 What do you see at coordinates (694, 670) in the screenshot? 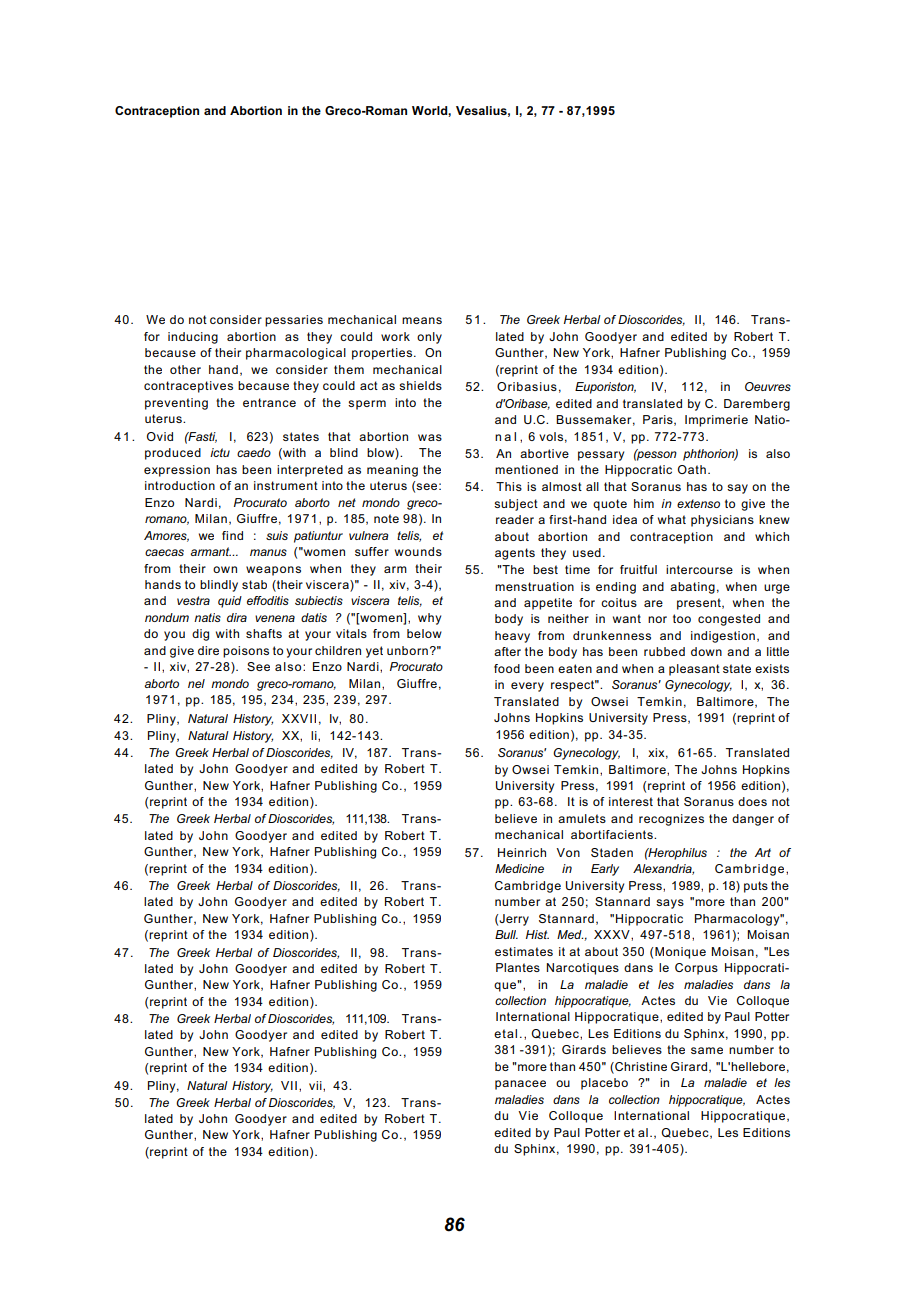
I see `pleasant` at bounding box center [694, 670].
